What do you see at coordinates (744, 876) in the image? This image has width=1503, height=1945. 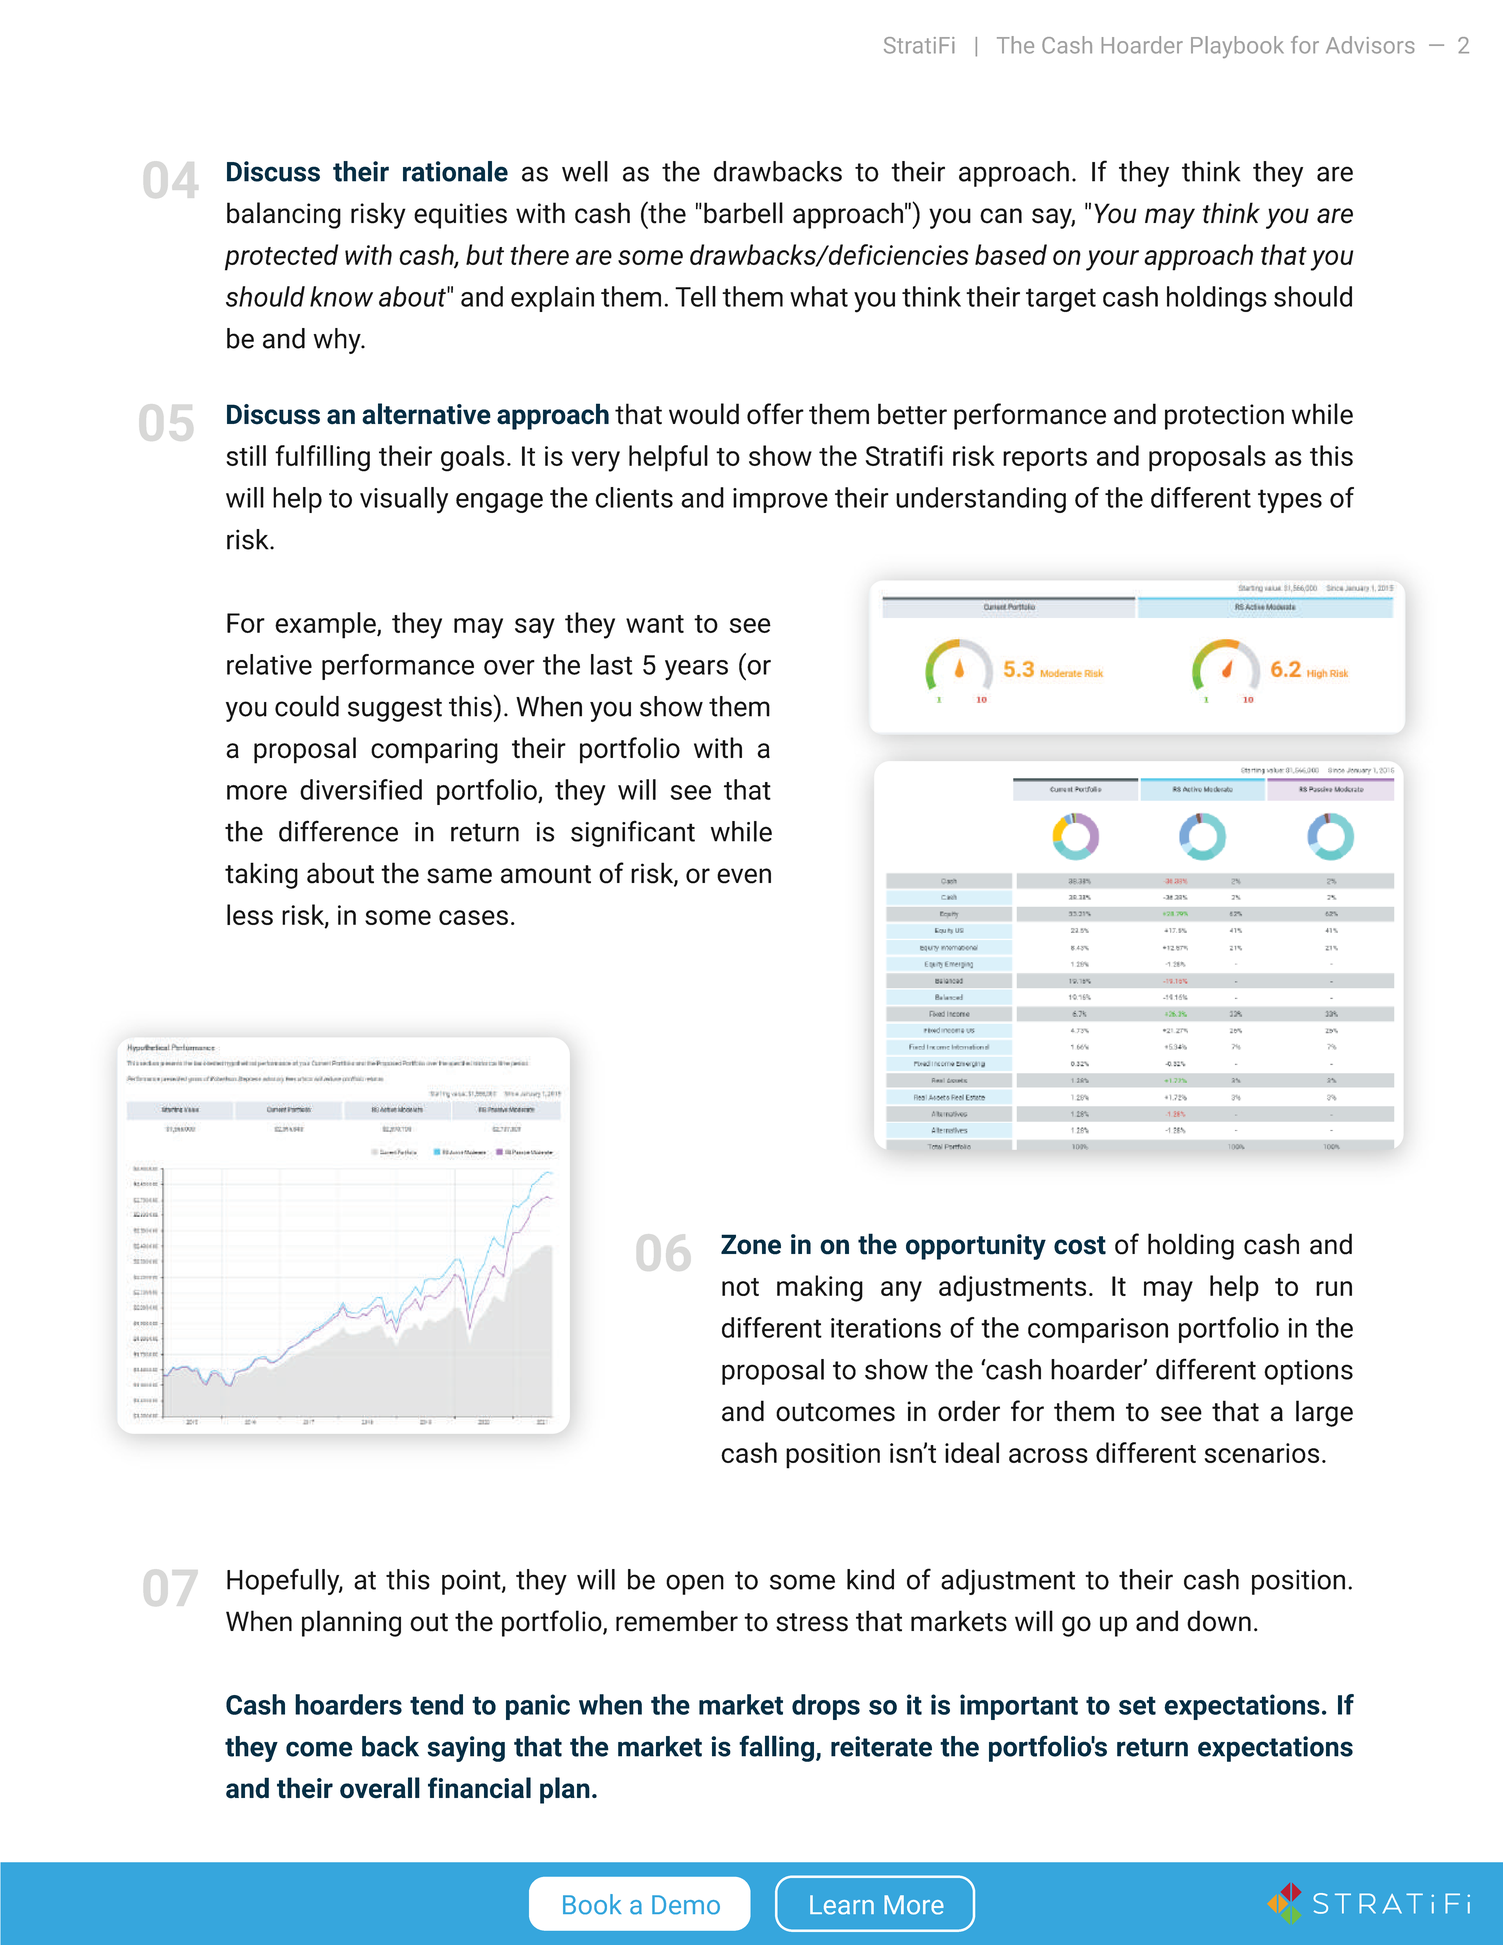 I see `even` at bounding box center [744, 876].
